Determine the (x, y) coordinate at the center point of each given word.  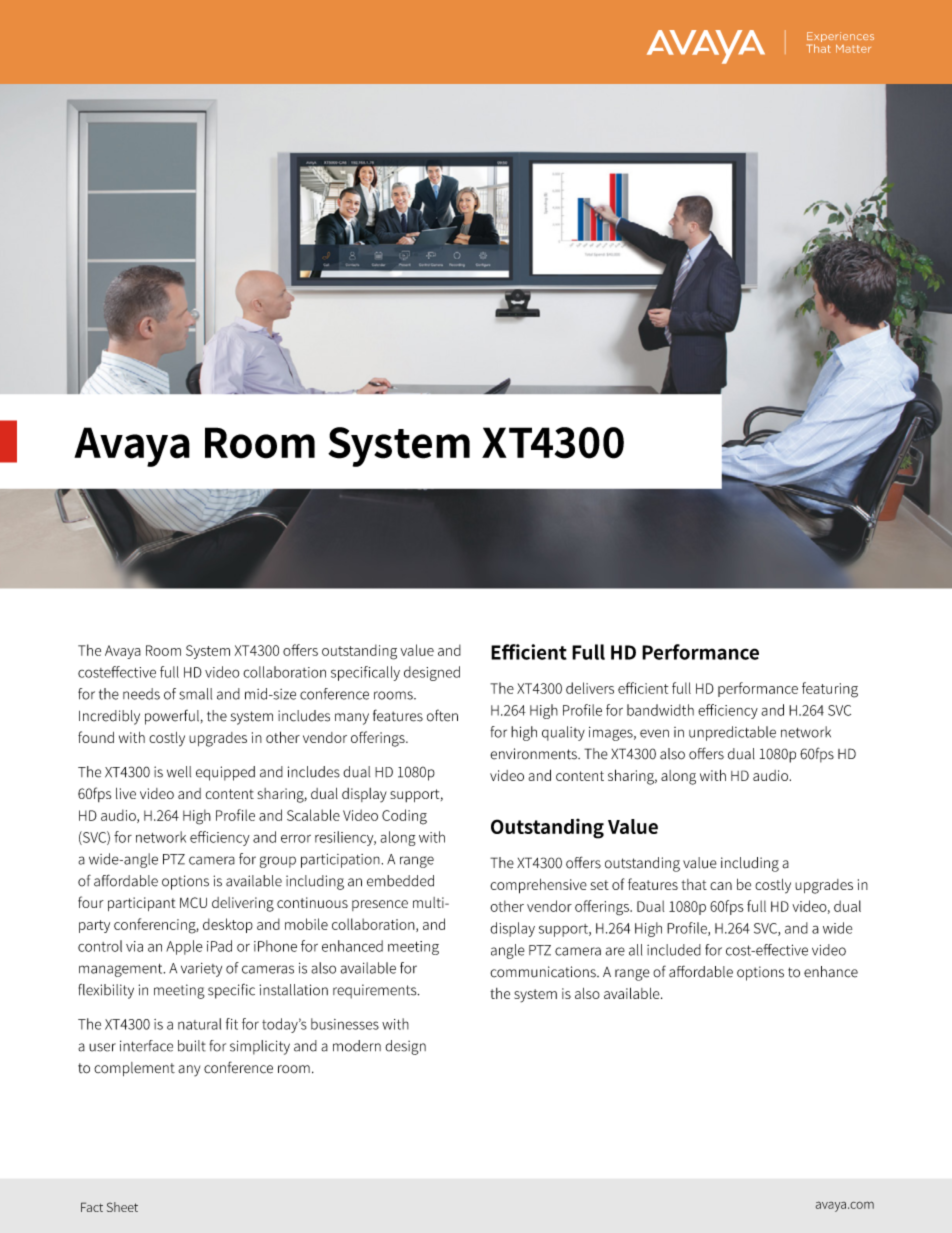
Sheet (122, 1207)
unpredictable (732, 733)
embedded (400, 881)
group (278, 862)
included (674, 950)
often (442, 715)
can (721, 886)
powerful (172, 717)
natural (199, 1024)
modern (357, 1046)
